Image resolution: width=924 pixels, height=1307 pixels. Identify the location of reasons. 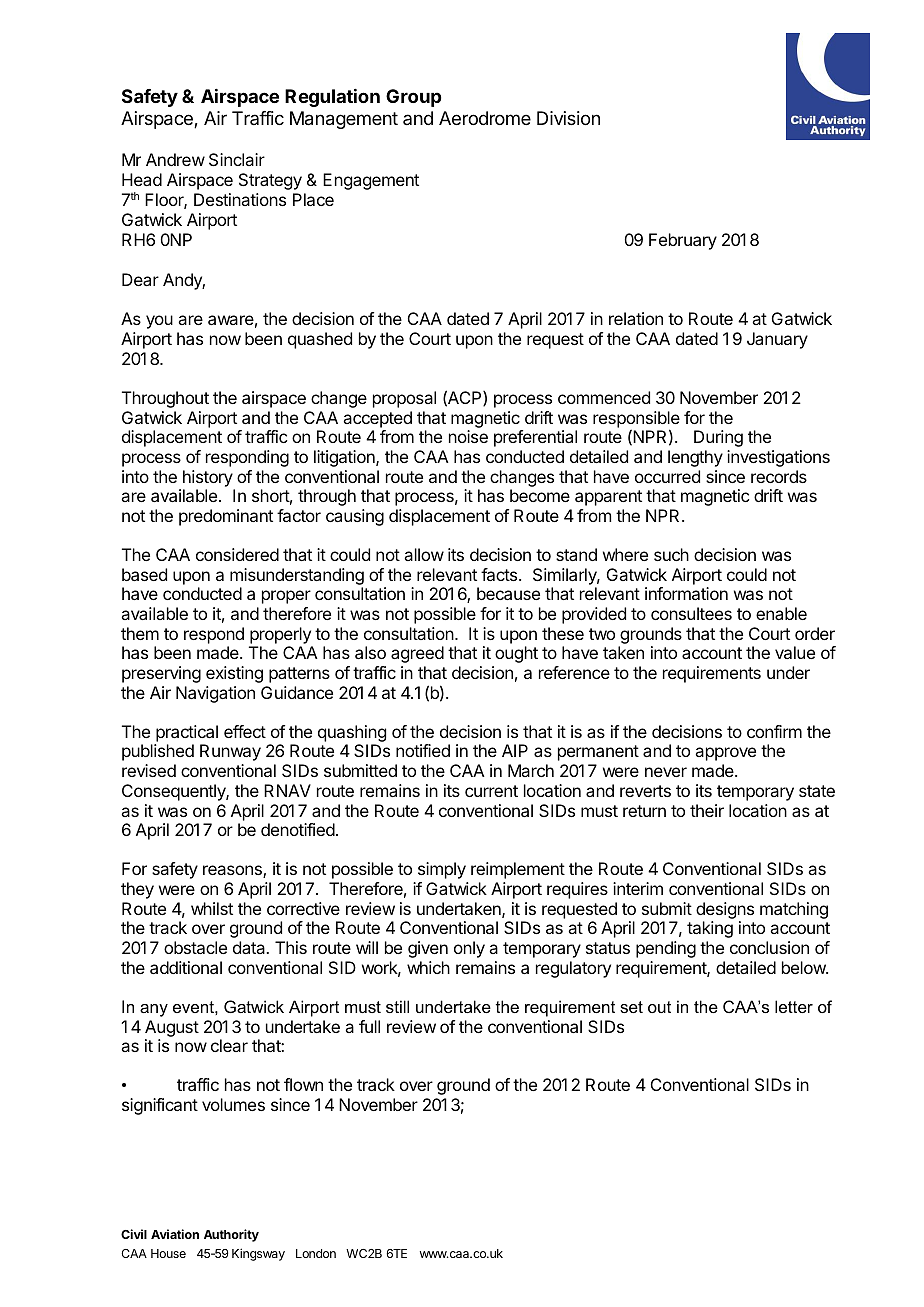
(233, 871).
